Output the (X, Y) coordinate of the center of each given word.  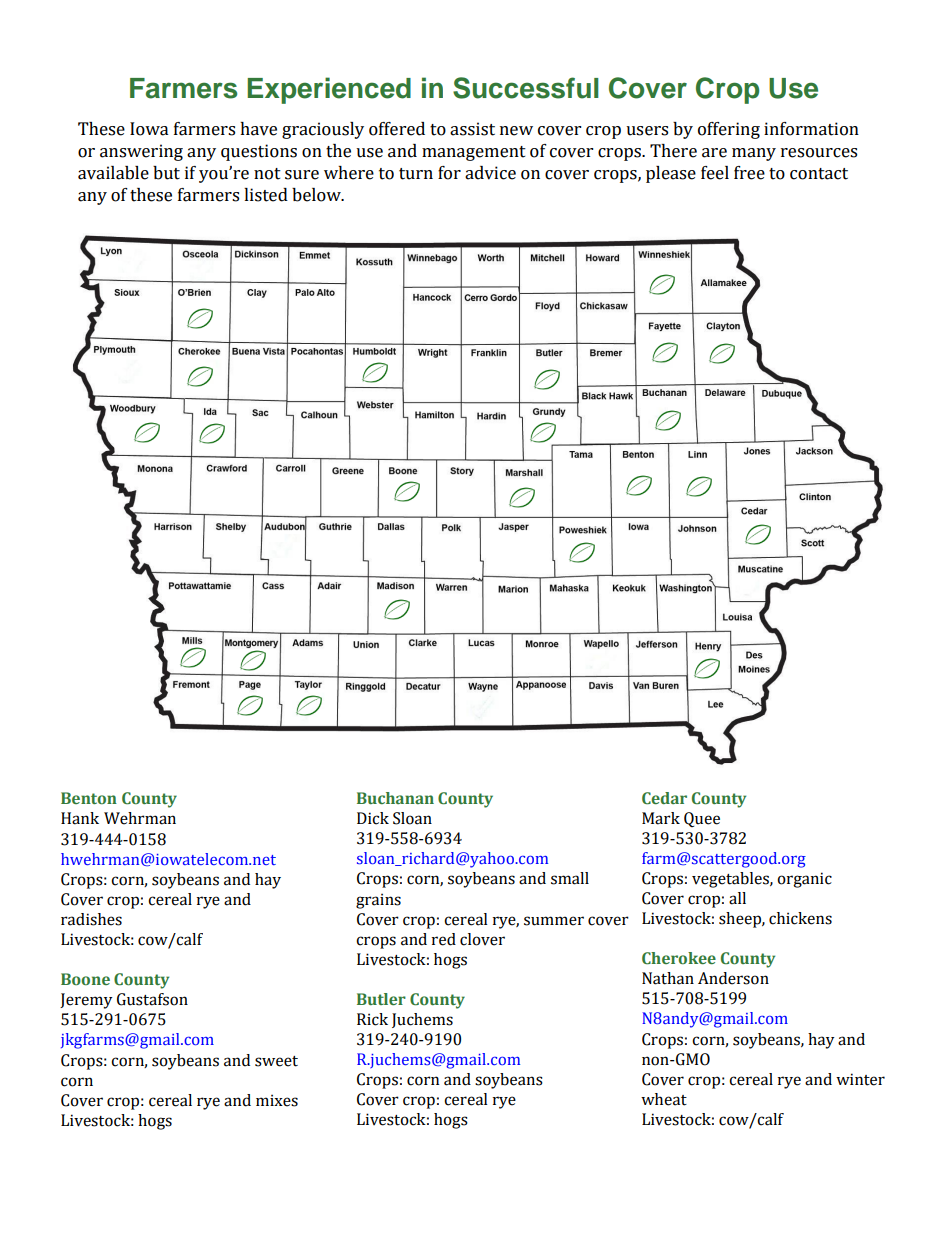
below (317, 195)
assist (472, 129)
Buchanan (395, 798)
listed (266, 195)
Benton (89, 798)
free (749, 173)
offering (729, 130)
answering (141, 152)
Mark (661, 818)
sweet (276, 1061)
